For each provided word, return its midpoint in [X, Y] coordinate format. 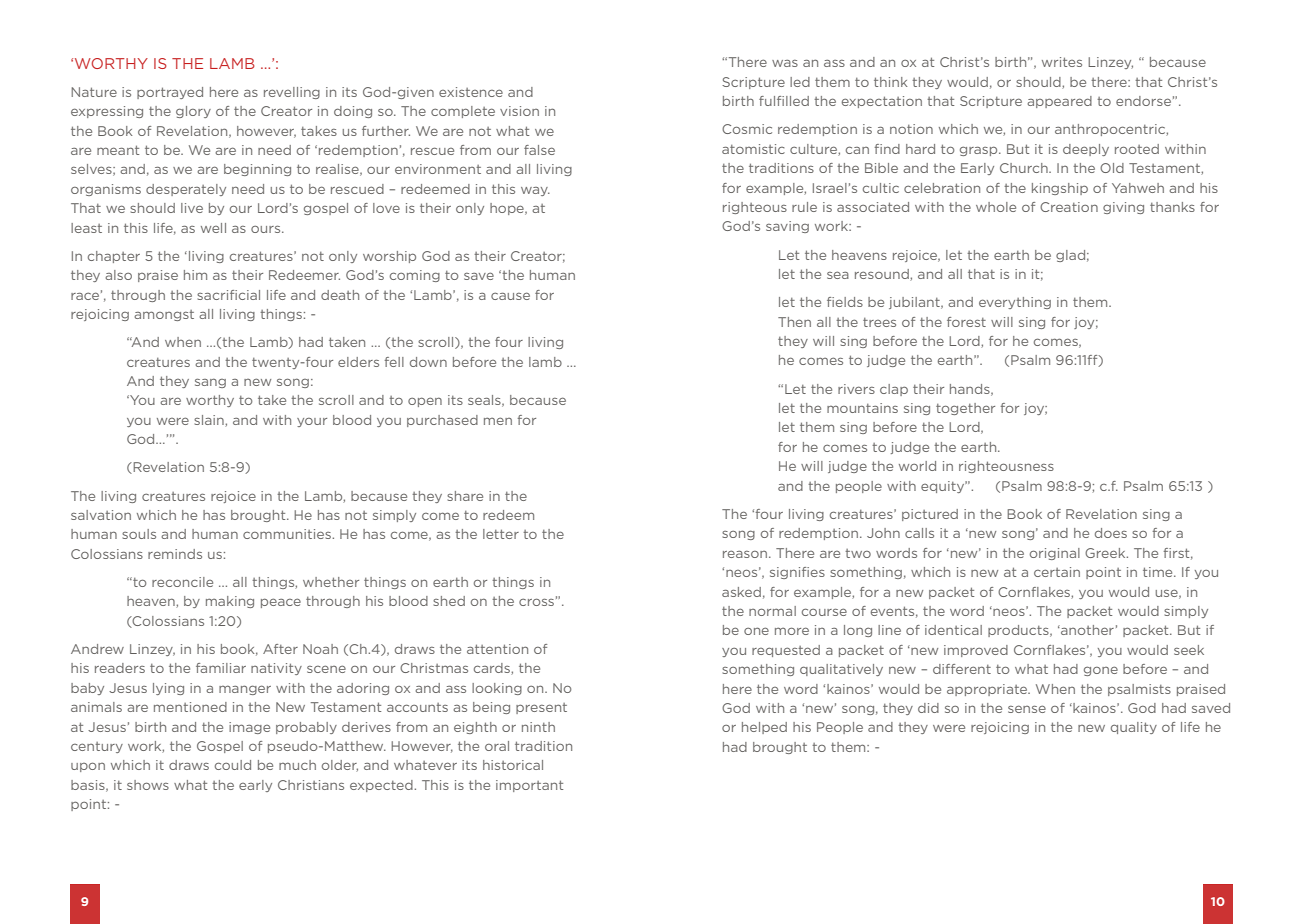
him [195, 275]
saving [787, 227]
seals [485, 401]
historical [513, 765]
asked [741, 592]
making [230, 602]
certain [1057, 572]
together [965, 409]
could [233, 765]
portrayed [170, 93]
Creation [1069, 207]
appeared [1059, 102]
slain [210, 421]
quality [1134, 728]
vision [519, 111]
